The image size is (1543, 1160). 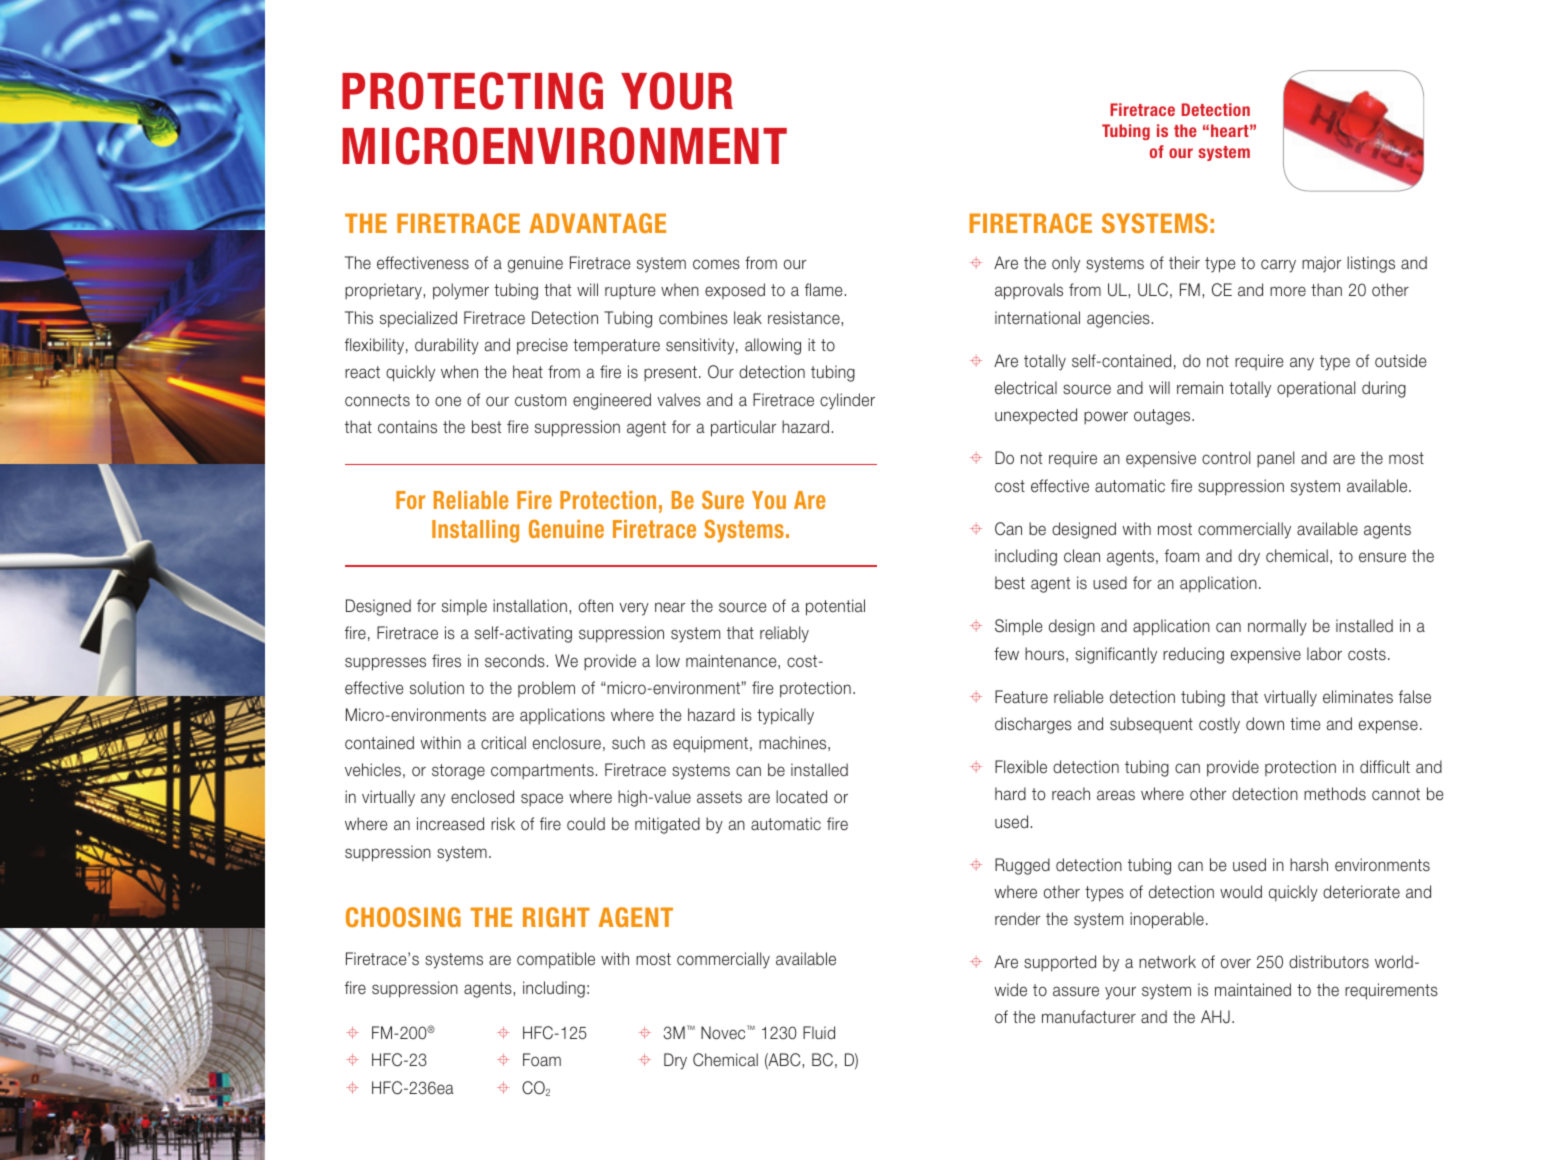 What do you see at coordinates (448, 401) in the screenshot?
I see `one` at bounding box center [448, 401].
